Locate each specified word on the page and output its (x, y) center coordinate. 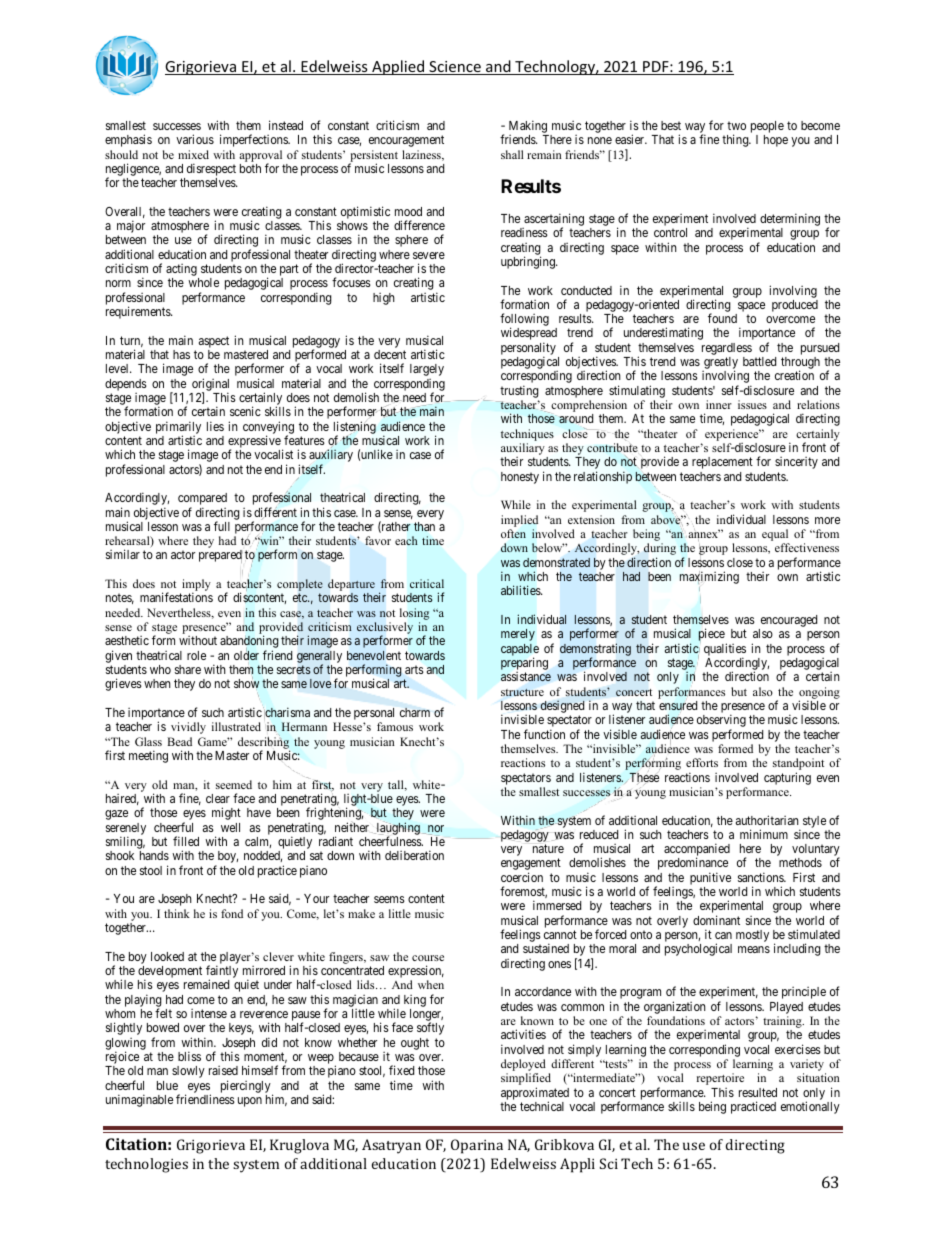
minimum (764, 834)
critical (427, 583)
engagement (531, 865)
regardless (727, 350)
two (736, 125)
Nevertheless (180, 613)
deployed (523, 1066)
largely (427, 370)
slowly (188, 1072)
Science (455, 68)
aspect (214, 342)
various (195, 139)
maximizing (709, 577)
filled (186, 841)
